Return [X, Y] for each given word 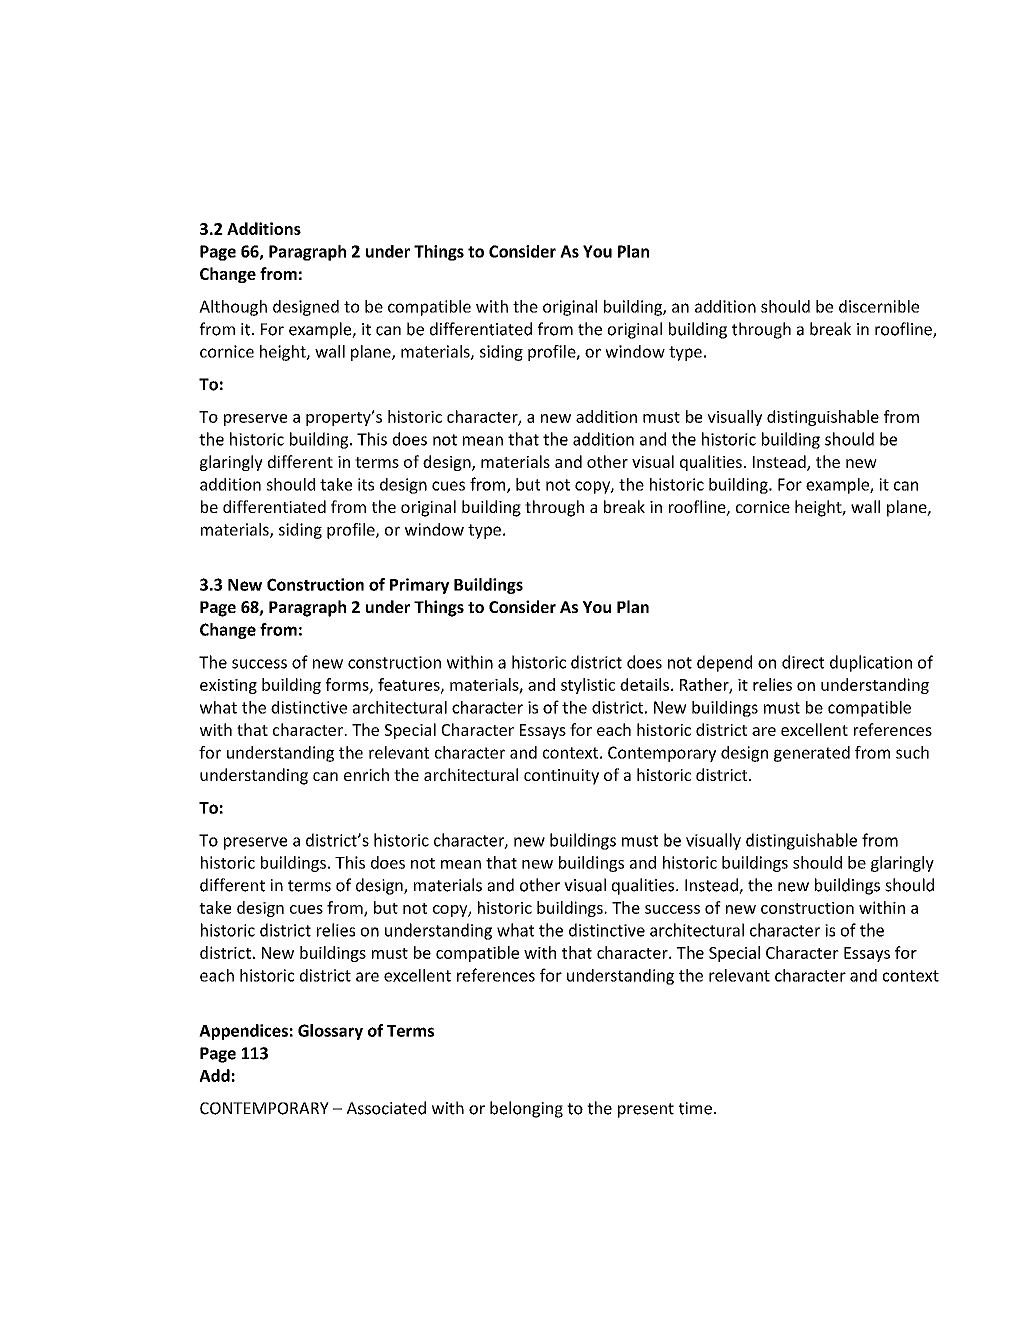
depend [724, 663]
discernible [879, 306]
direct [803, 662]
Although [233, 308]
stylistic [588, 686]
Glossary [330, 1032]
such [912, 752]
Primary [419, 586]
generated [812, 754]
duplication [871, 663]
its [366, 484]
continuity [561, 777]
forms [348, 685]
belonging [526, 1109]
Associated [386, 1108]
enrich [366, 774]
